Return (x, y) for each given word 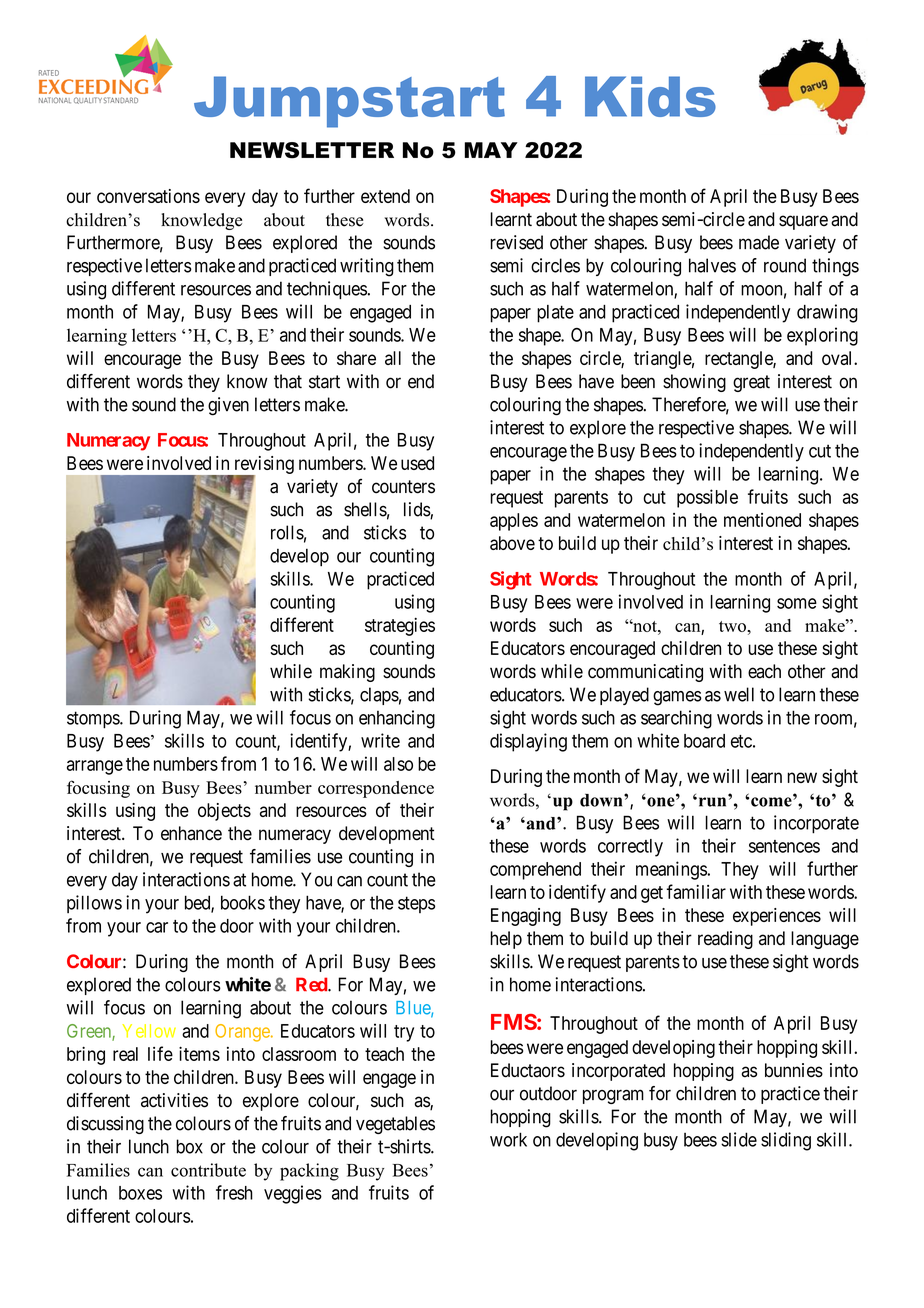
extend (385, 196)
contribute (208, 1170)
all (393, 358)
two (733, 626)
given (228, 406)
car (157, 927)
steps (416, 904)
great (751, 383)
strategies (400, 627)
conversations (148, 196)
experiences (777, 917)
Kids (650, 96)
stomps (94, 720)
